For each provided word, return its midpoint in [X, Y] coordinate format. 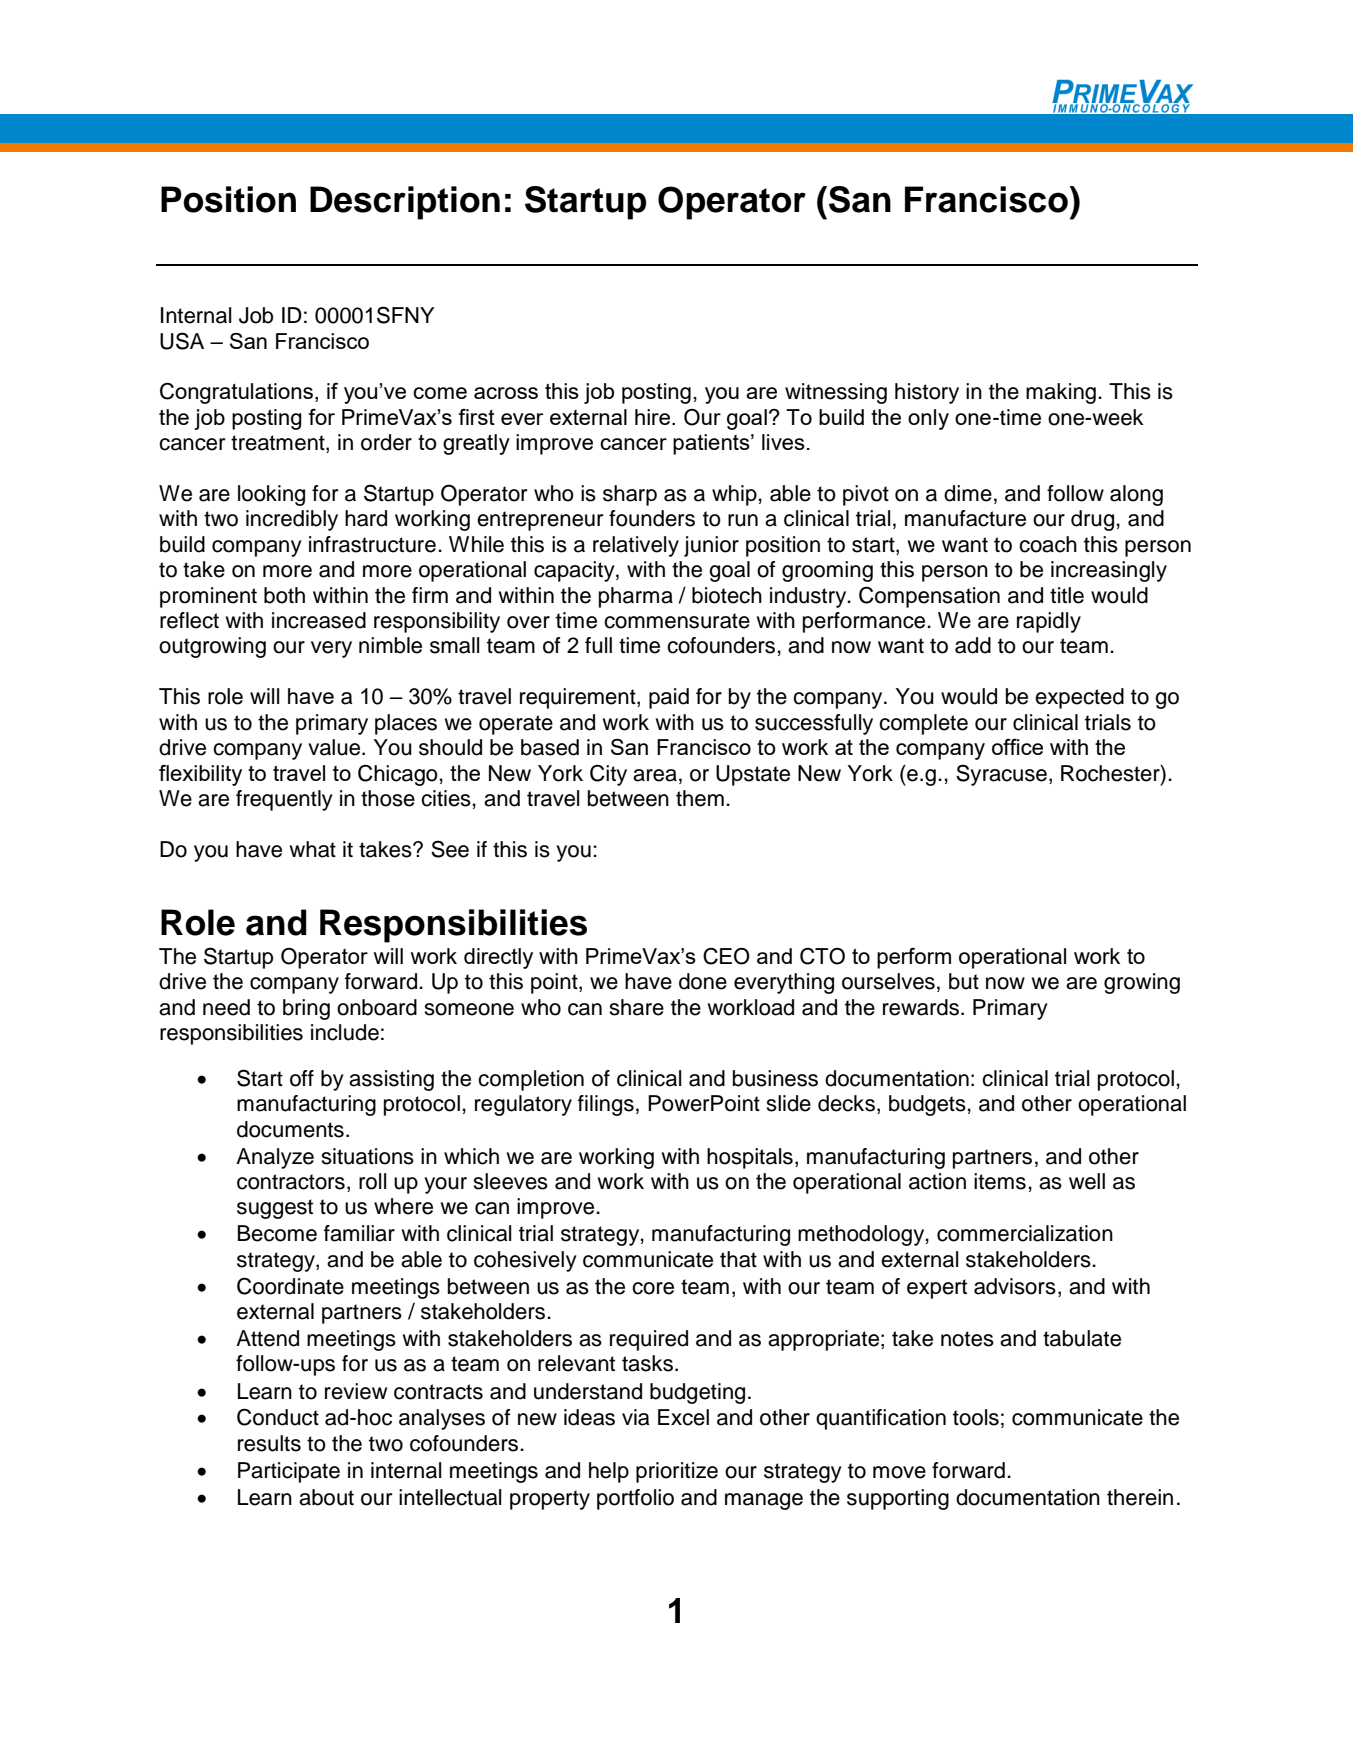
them [700, 798]
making [1061, 393]
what [313, 849]
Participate [289, 1472]
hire [654, 417]
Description [405, 203]
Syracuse [1001, 775]
